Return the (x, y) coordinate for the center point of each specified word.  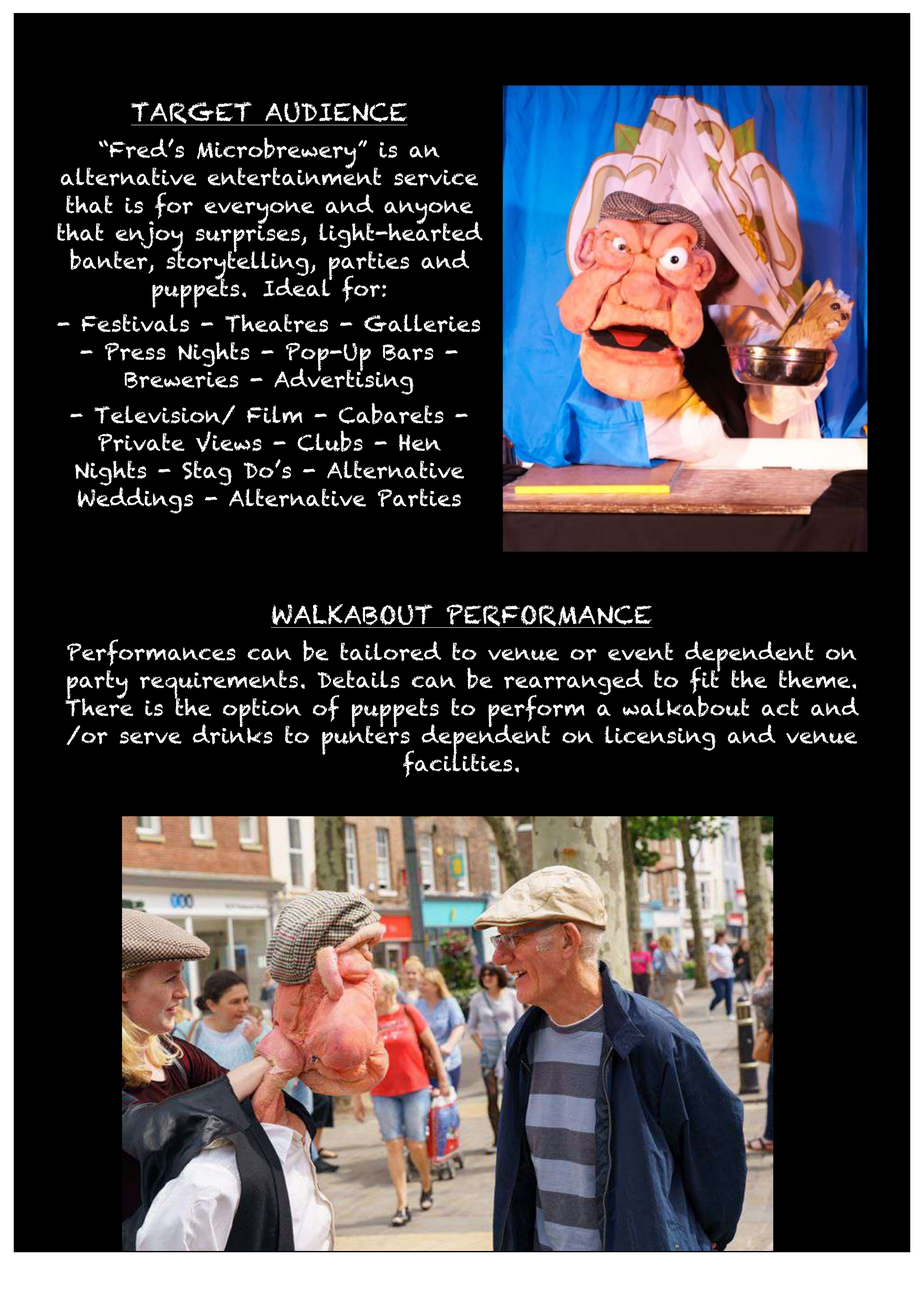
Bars (408, 352)
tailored (390, 651)
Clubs (330, 441)
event (640, 651)
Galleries (422, 323)
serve (151, 737)
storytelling (238, 265)
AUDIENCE (335, 113)
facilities (457, 762)
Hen (420, 442)
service (436, 177)
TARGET (192, 114)
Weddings (135, 499)
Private (141, 442)
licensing (660, 738)
